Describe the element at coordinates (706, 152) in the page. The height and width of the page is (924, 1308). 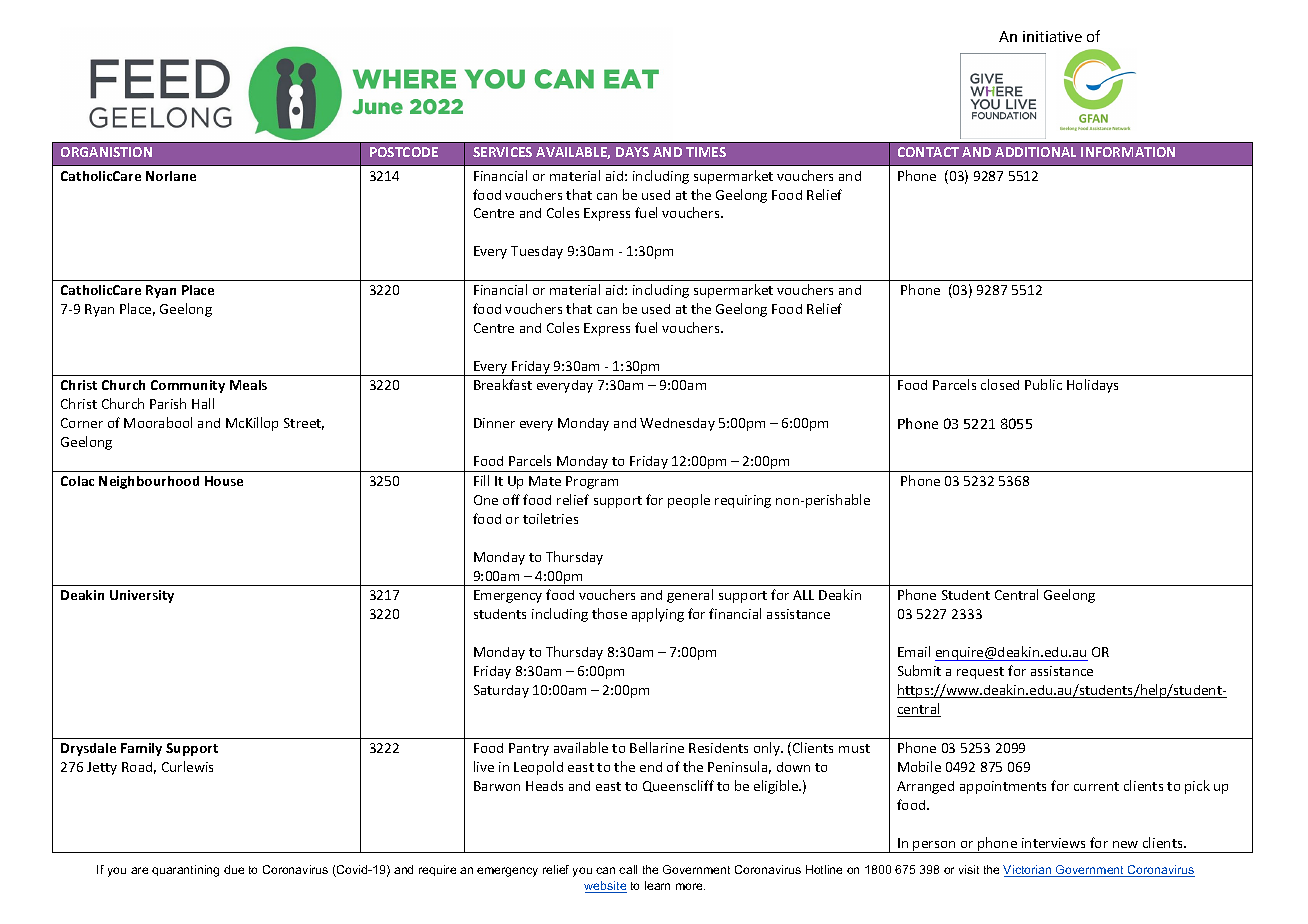
I see `TIMES` at that location.
